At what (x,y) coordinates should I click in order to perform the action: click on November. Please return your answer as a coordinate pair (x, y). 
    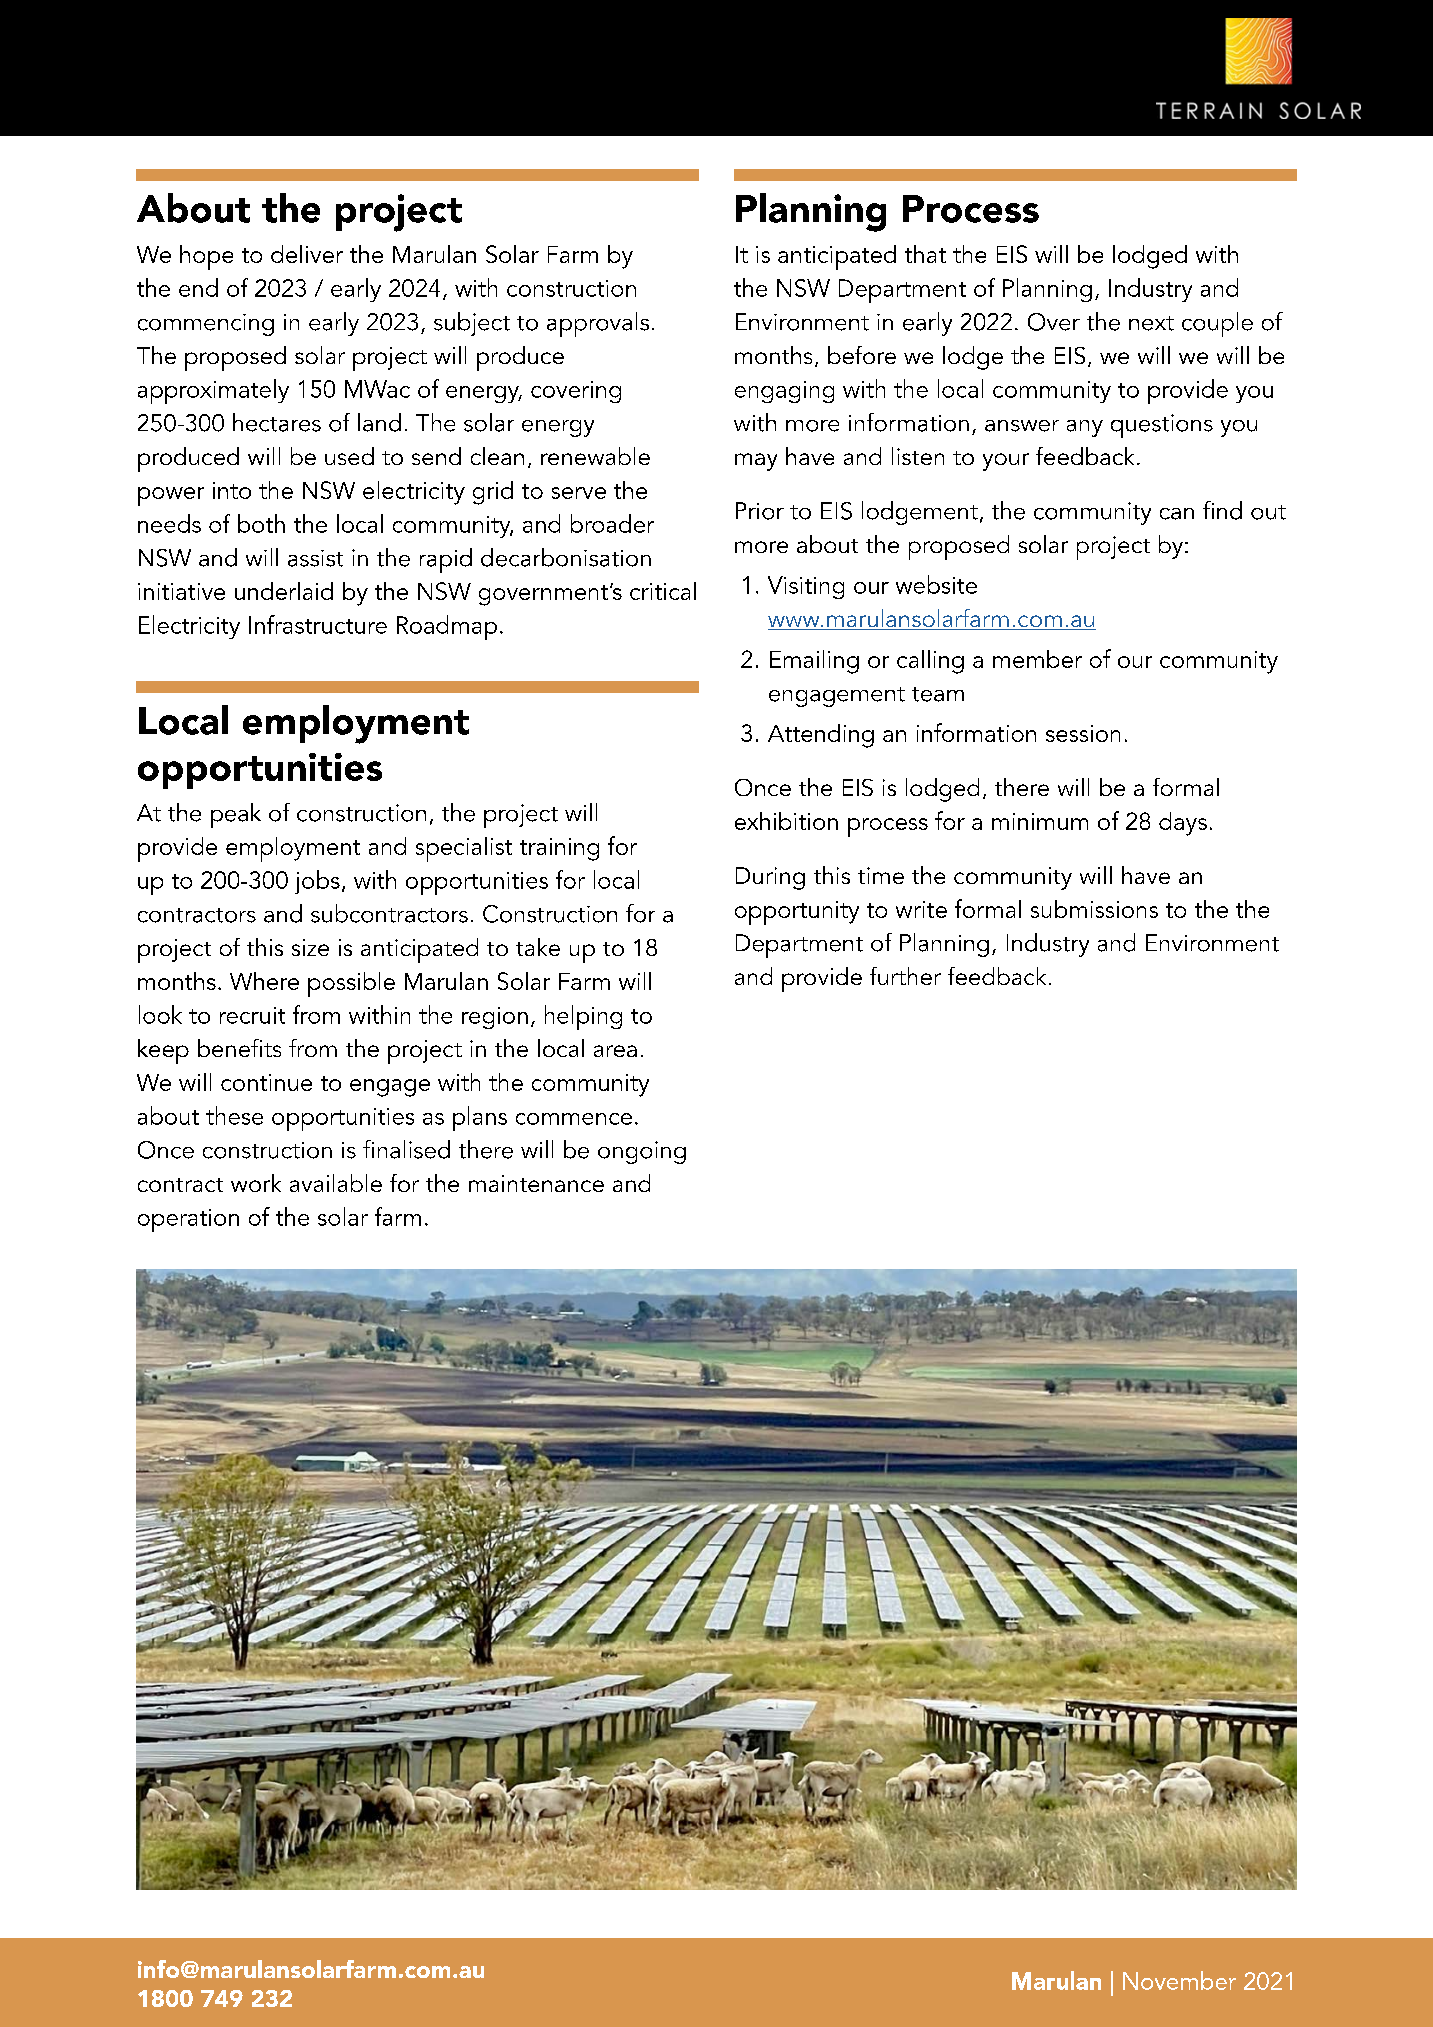
    Looking at the image, I should click on (1179, 1980).
